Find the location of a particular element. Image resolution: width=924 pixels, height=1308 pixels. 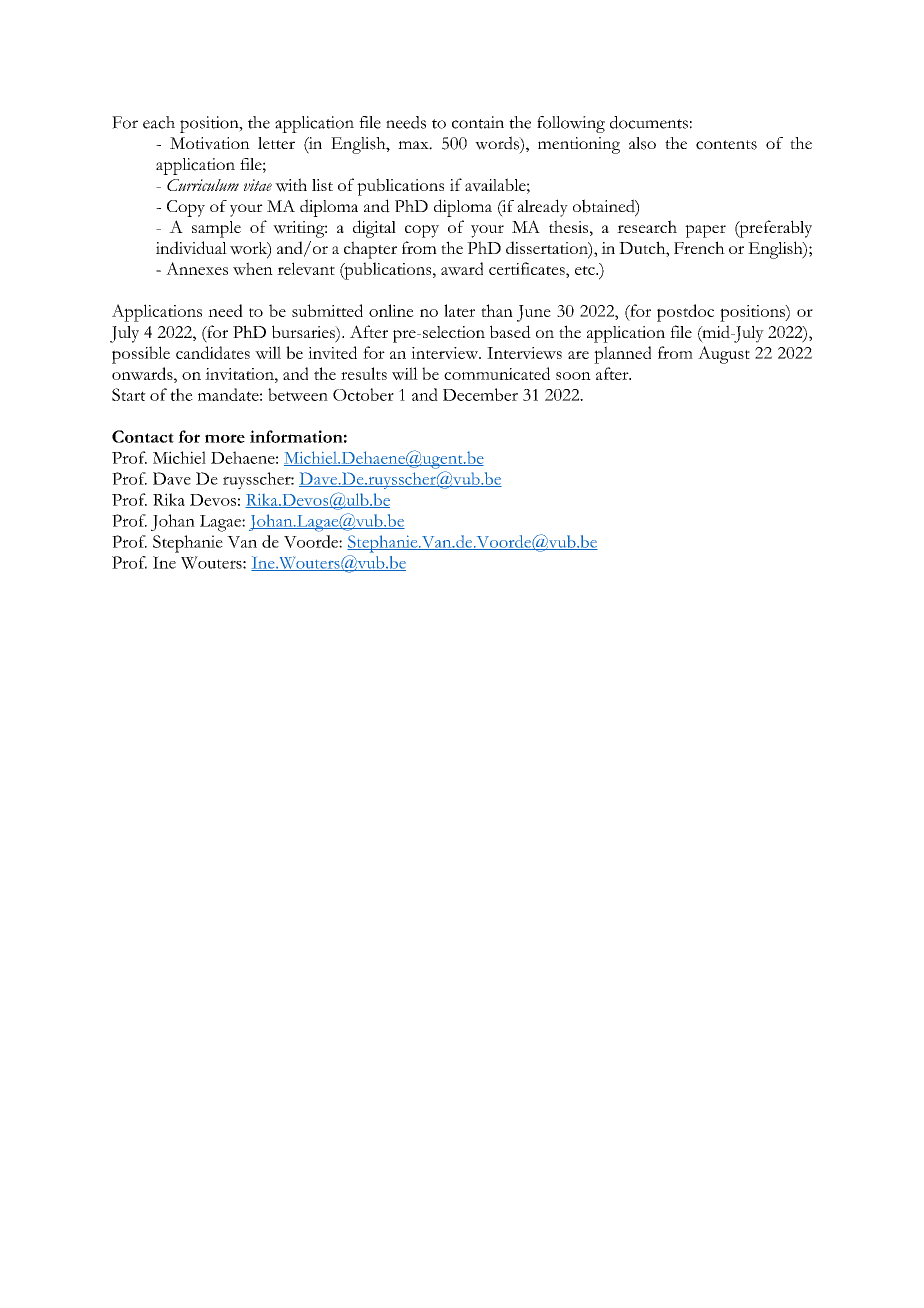

December is located at coordinates (480, 394).
